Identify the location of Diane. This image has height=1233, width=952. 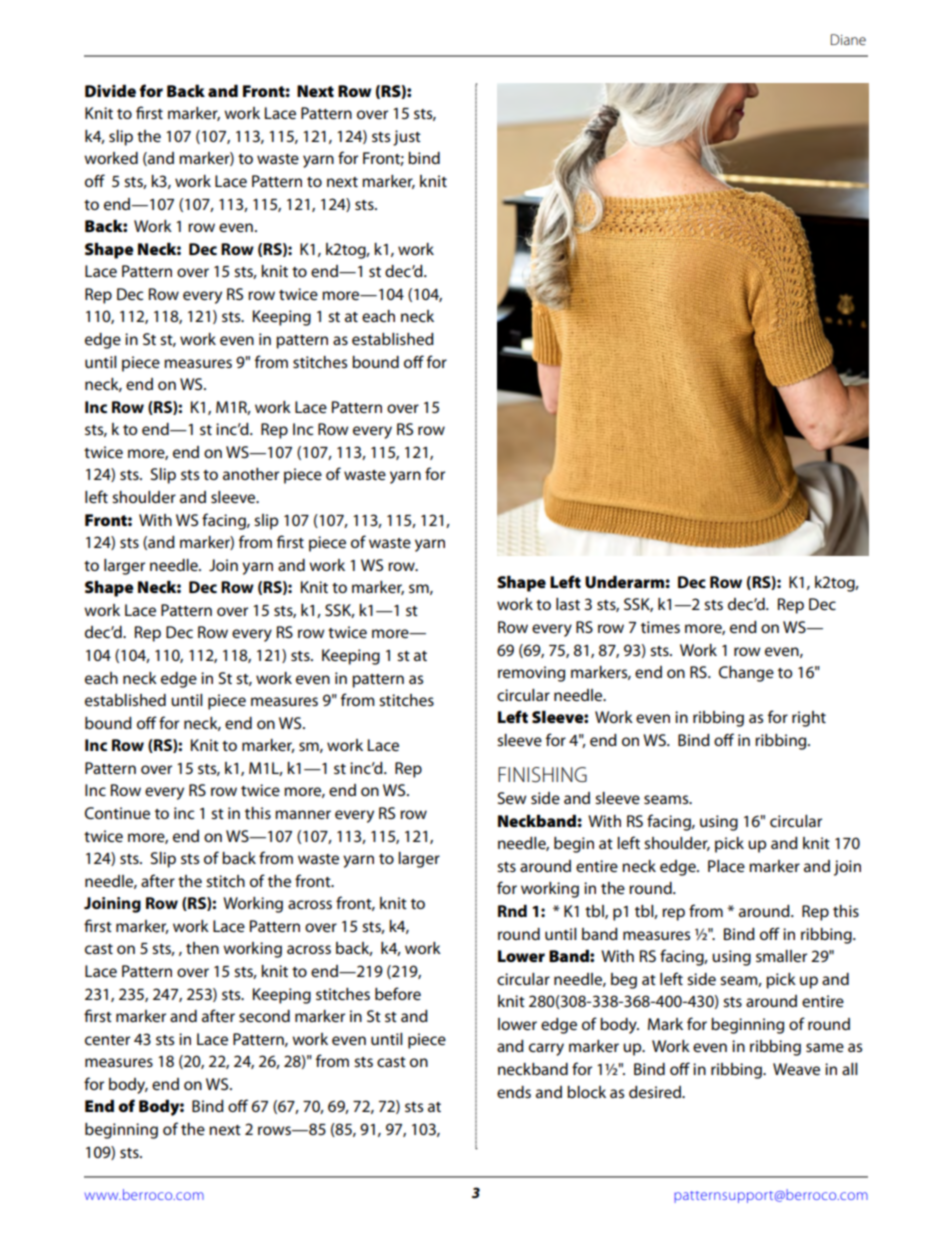
(848, 39).
